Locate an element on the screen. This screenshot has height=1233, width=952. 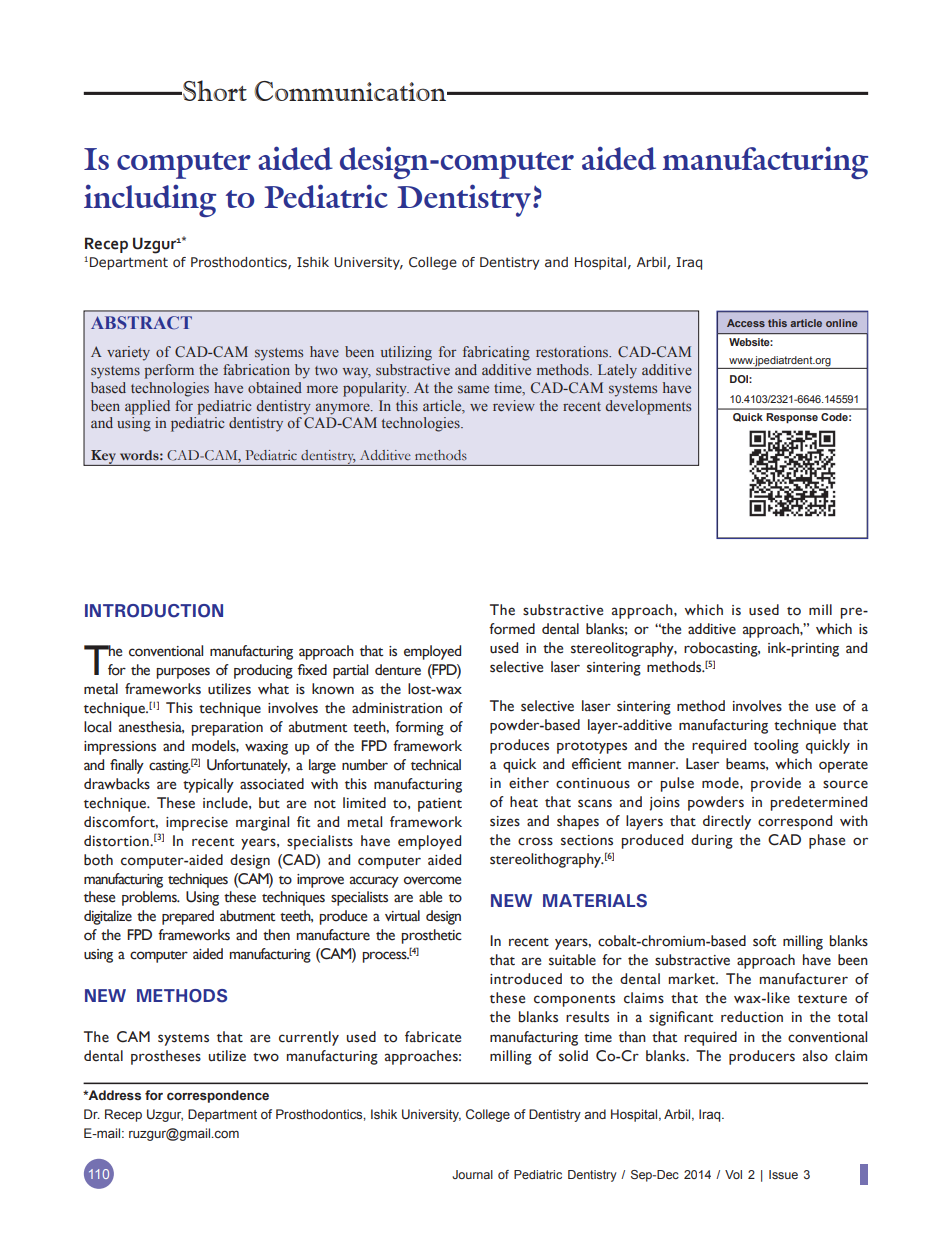
Communication is located at coordinates (351, 91).
